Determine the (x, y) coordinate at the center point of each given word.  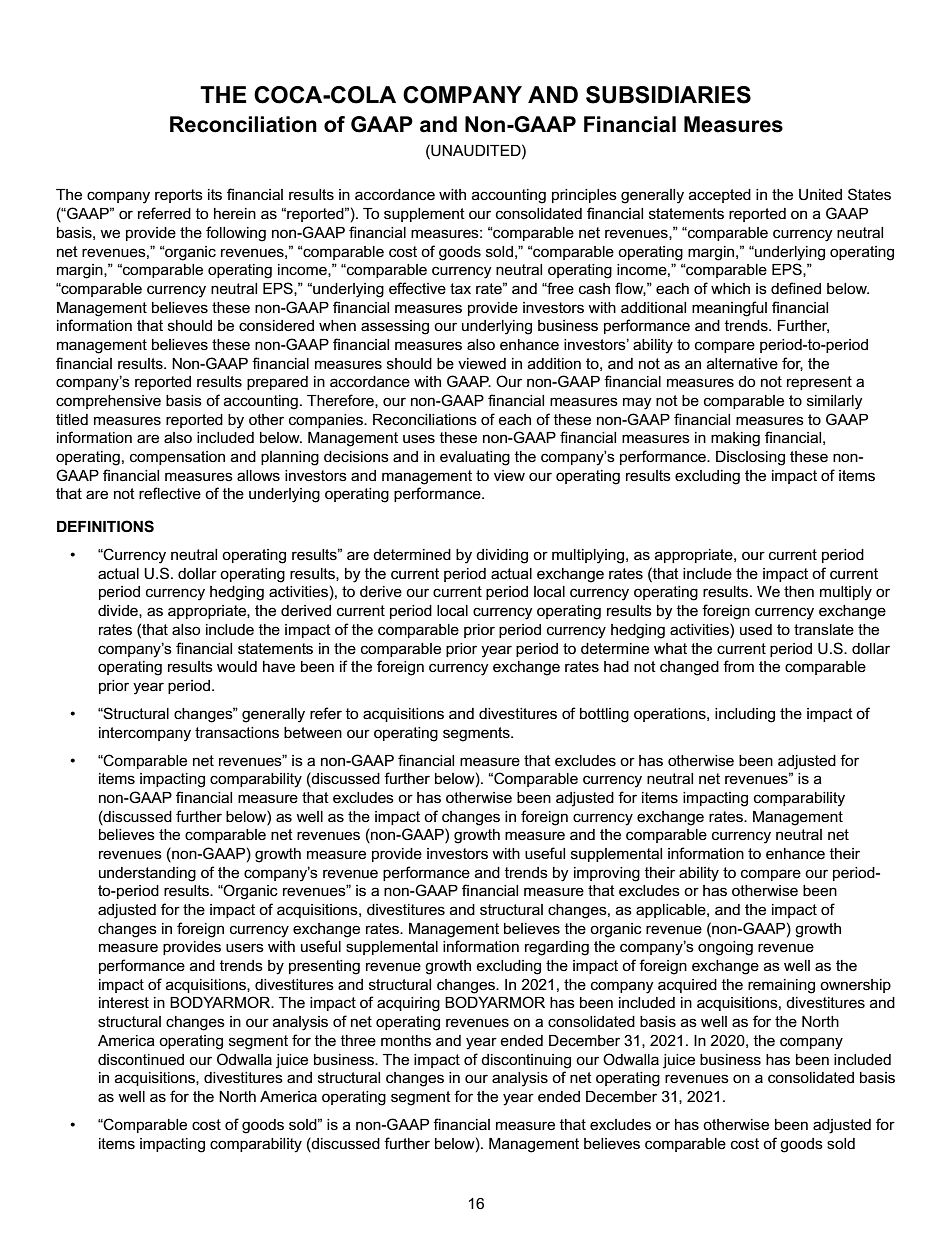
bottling (604, 715)
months (406, 1040)
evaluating (475, 458)
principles (584, 196)
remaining (781, 986)
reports (179, 196)
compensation (177, 458)
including (745, 715)
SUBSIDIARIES (668, 95)
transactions (237, 732)
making (735, 439)
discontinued (141, 1059)
